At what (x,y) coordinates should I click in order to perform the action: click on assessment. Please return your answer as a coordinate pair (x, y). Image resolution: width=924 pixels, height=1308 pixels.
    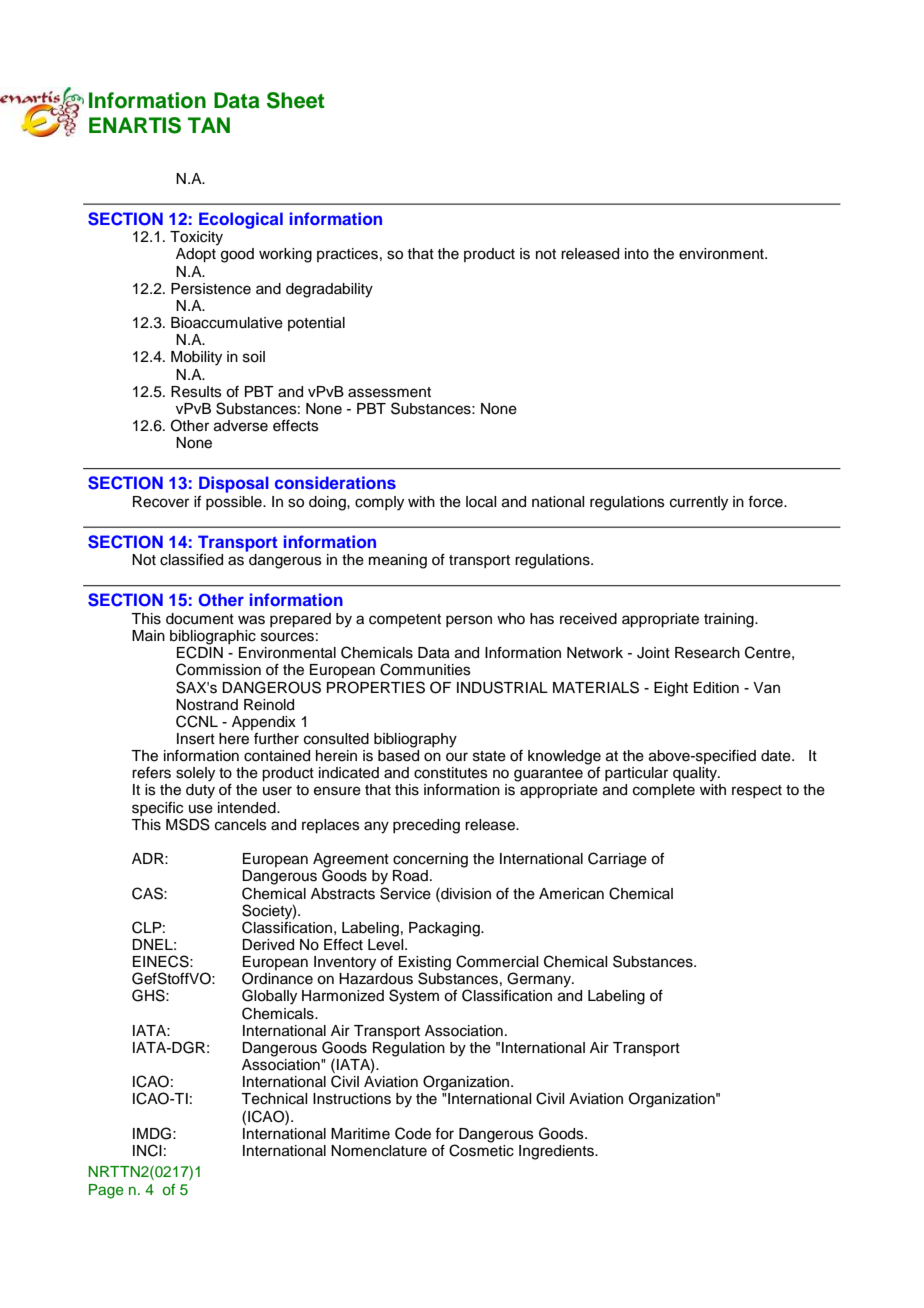
    Looking at the image, I should click on (389, 392).
